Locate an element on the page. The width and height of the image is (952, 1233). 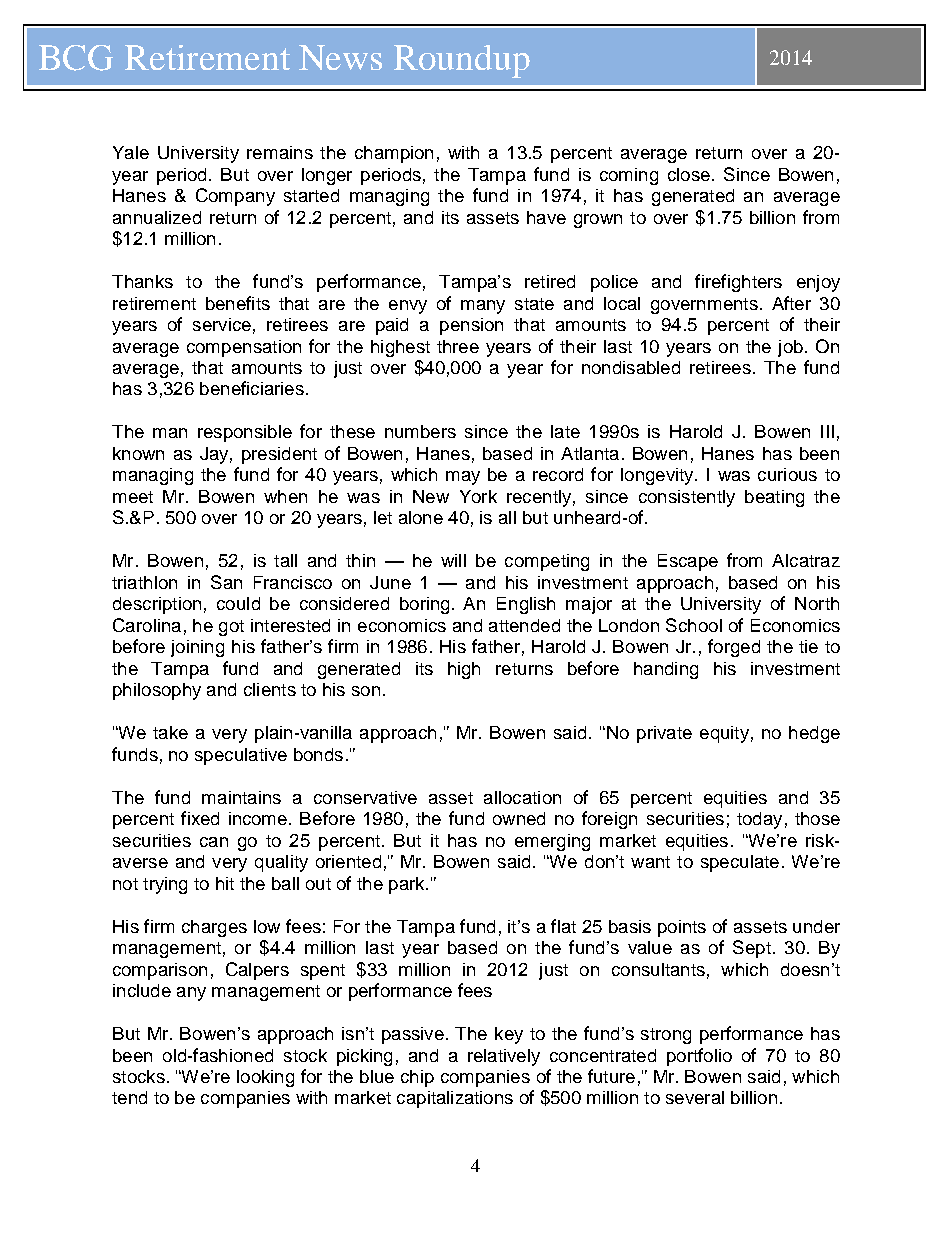
looking is located at coordinates (265, 1078).
